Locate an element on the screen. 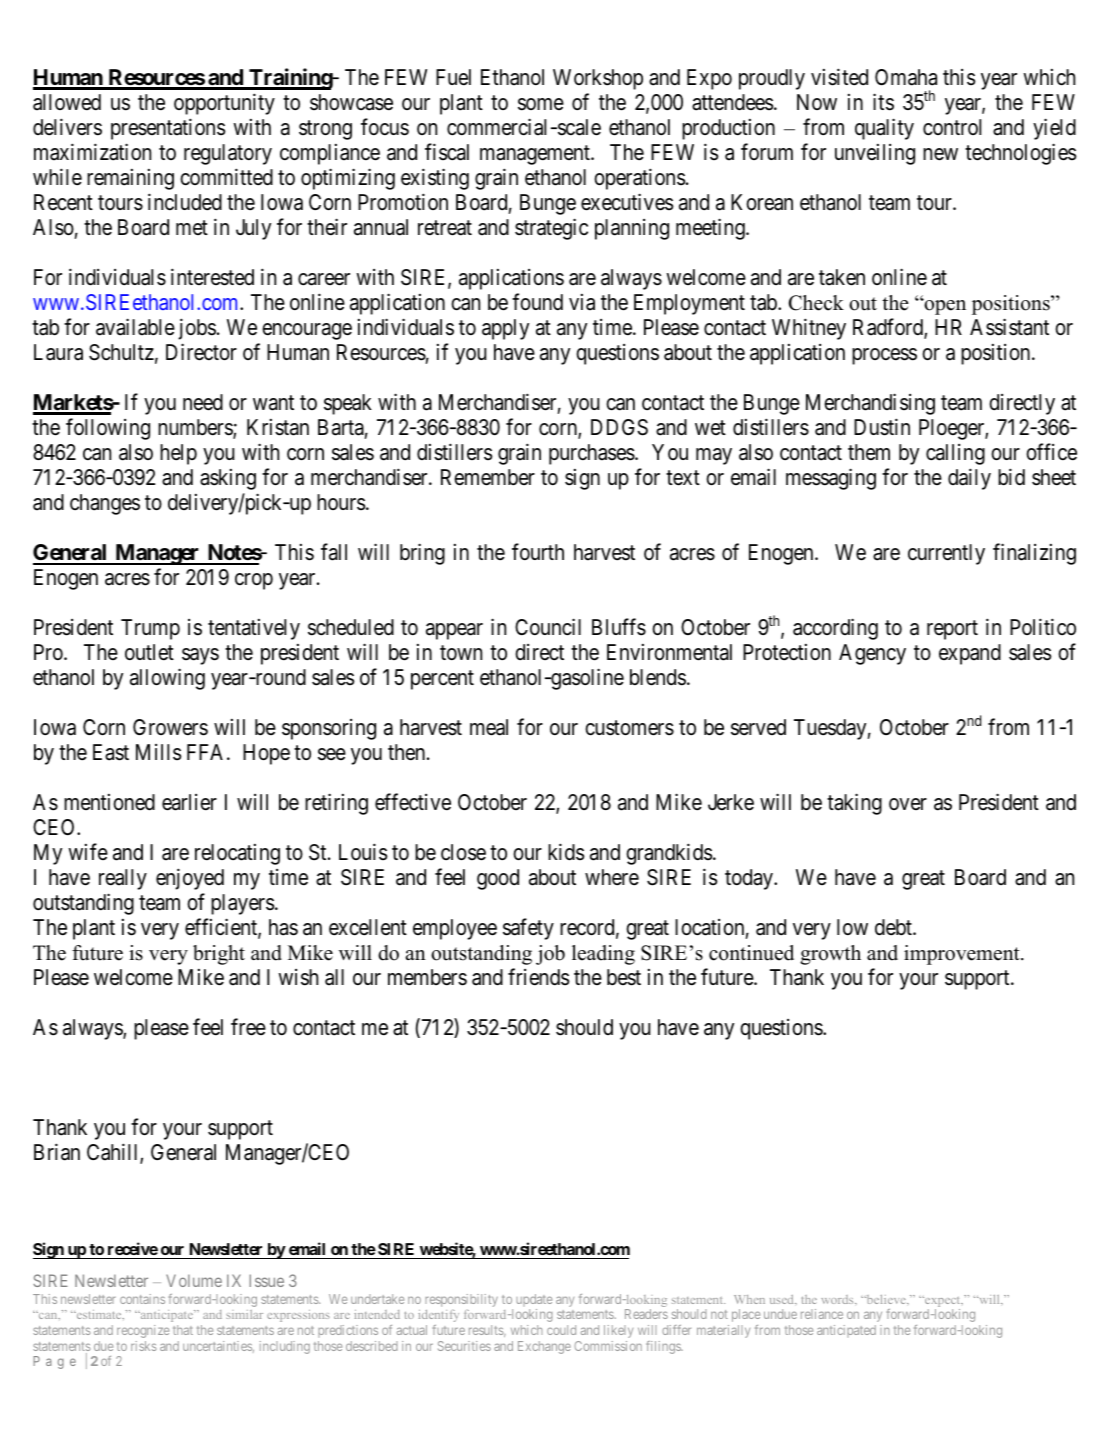  numbers is located at coordinates (196, 428).
